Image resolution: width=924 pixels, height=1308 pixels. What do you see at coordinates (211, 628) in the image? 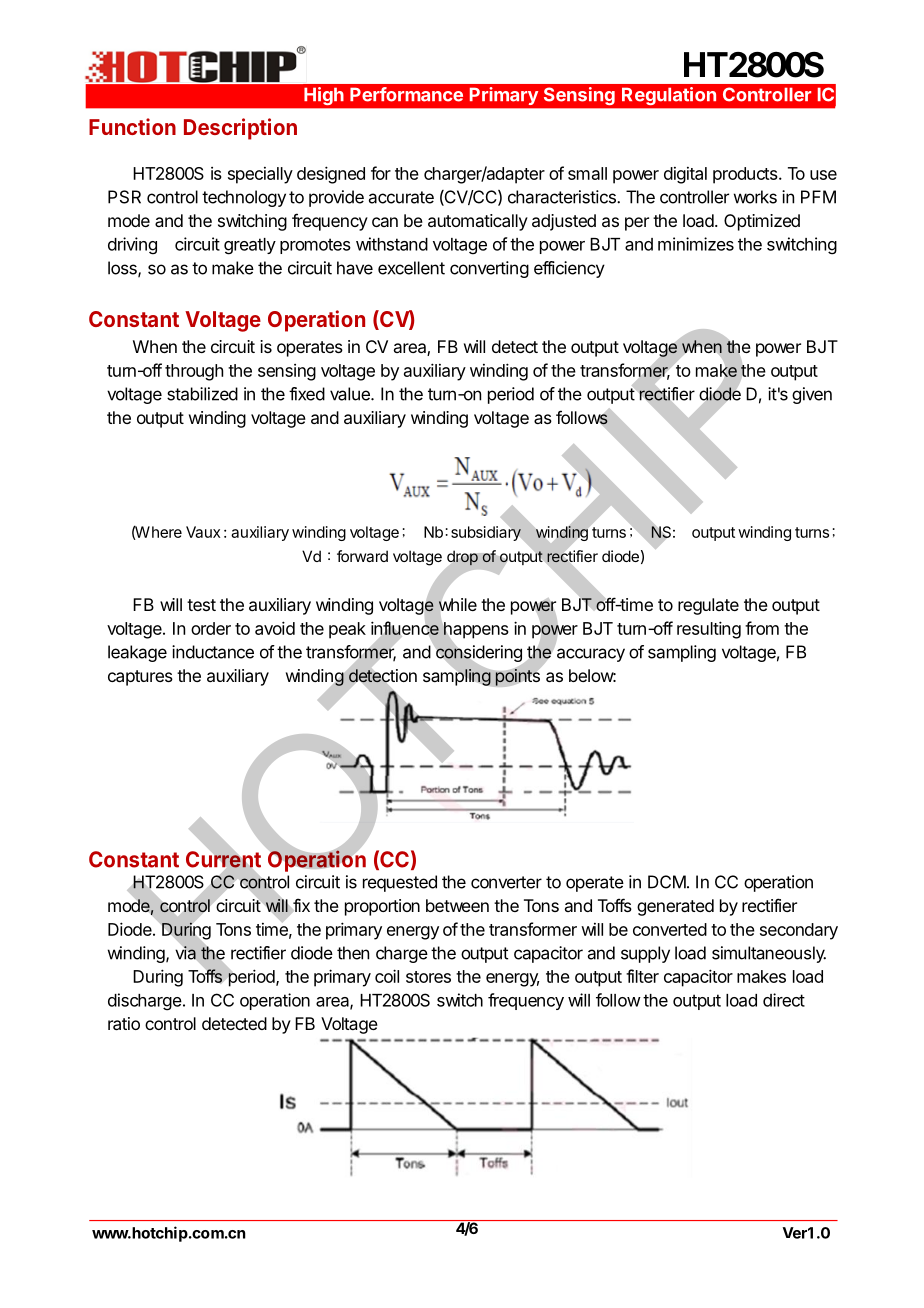
I see `order` at bounding box center [211, 628].
